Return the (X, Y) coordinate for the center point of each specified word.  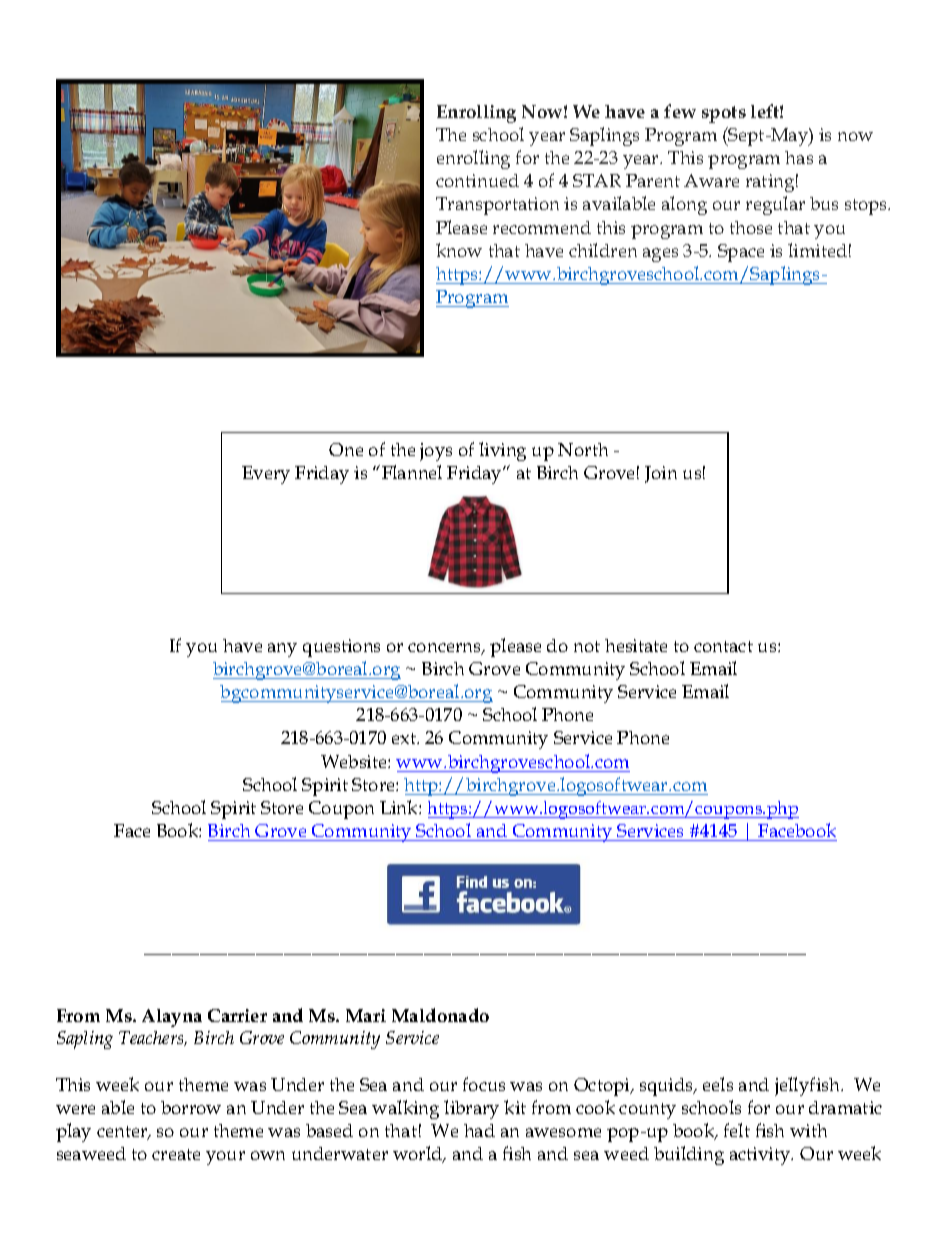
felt (737, 1130)
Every (266, 475)
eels (718, 1084)
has (799, 157)
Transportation (497, 206)
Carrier (237, 1015)
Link (400, 807)
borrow (191, 1107)
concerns (445, 649)
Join (661, 474)
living (502, 451)
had (479, 1130)
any (282, 650)
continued (477, 180)
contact (723, 646)
